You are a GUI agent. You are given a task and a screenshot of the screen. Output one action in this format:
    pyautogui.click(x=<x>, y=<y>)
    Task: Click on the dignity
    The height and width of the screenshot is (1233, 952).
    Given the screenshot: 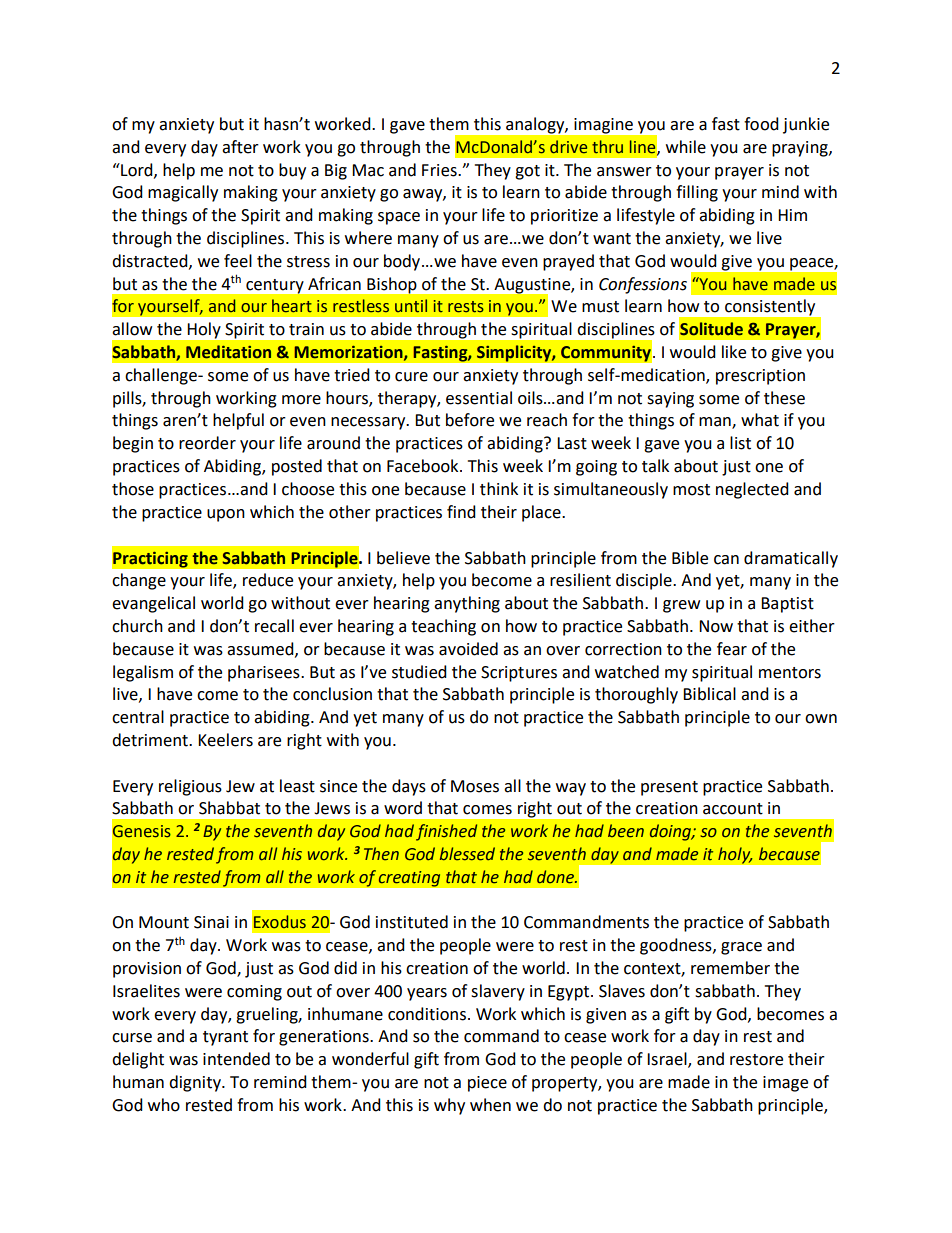 What is the action you would take?
    pyautogui.click(x=196, y=1083)
